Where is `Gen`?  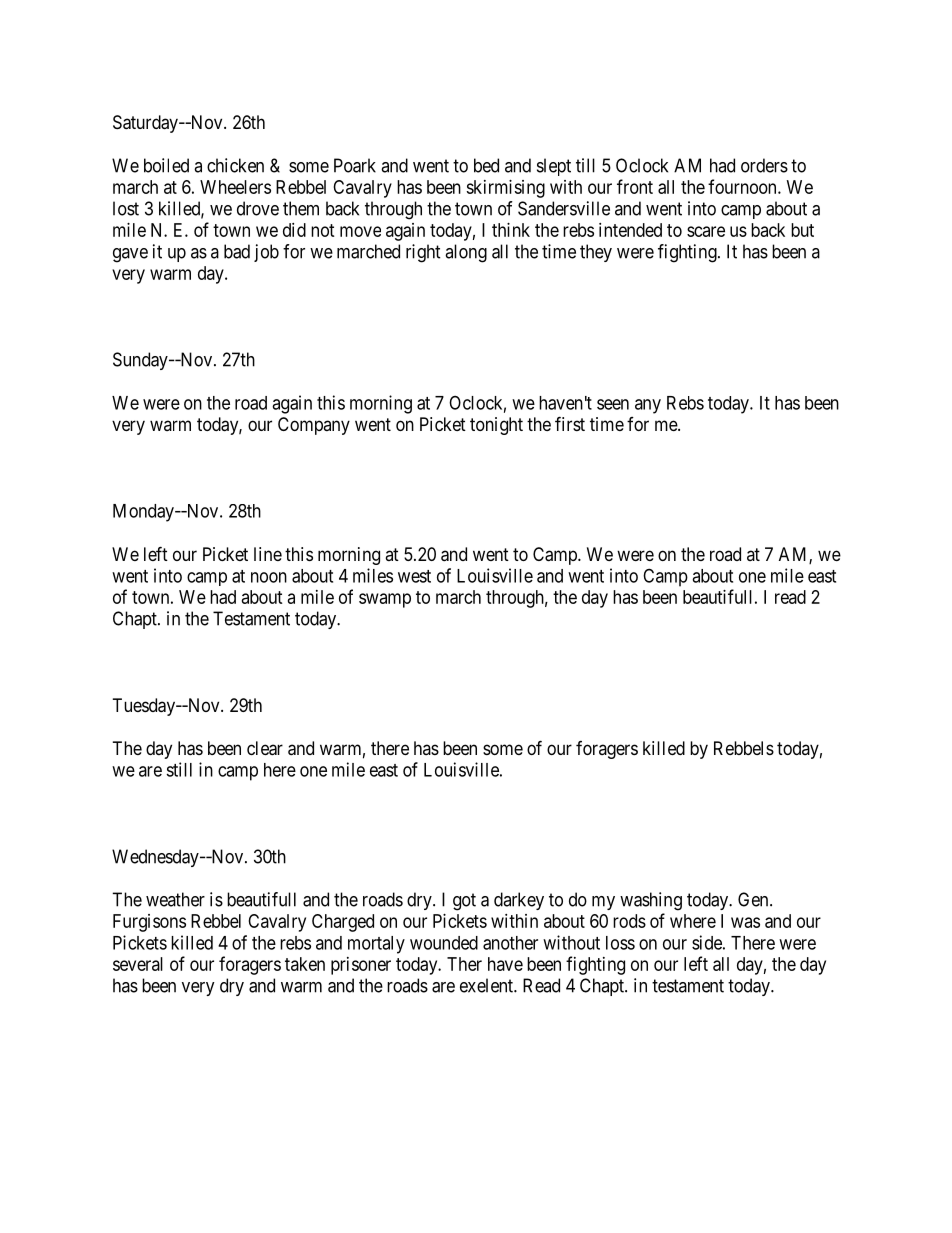
Gen is located at coordinates (754, 899).
